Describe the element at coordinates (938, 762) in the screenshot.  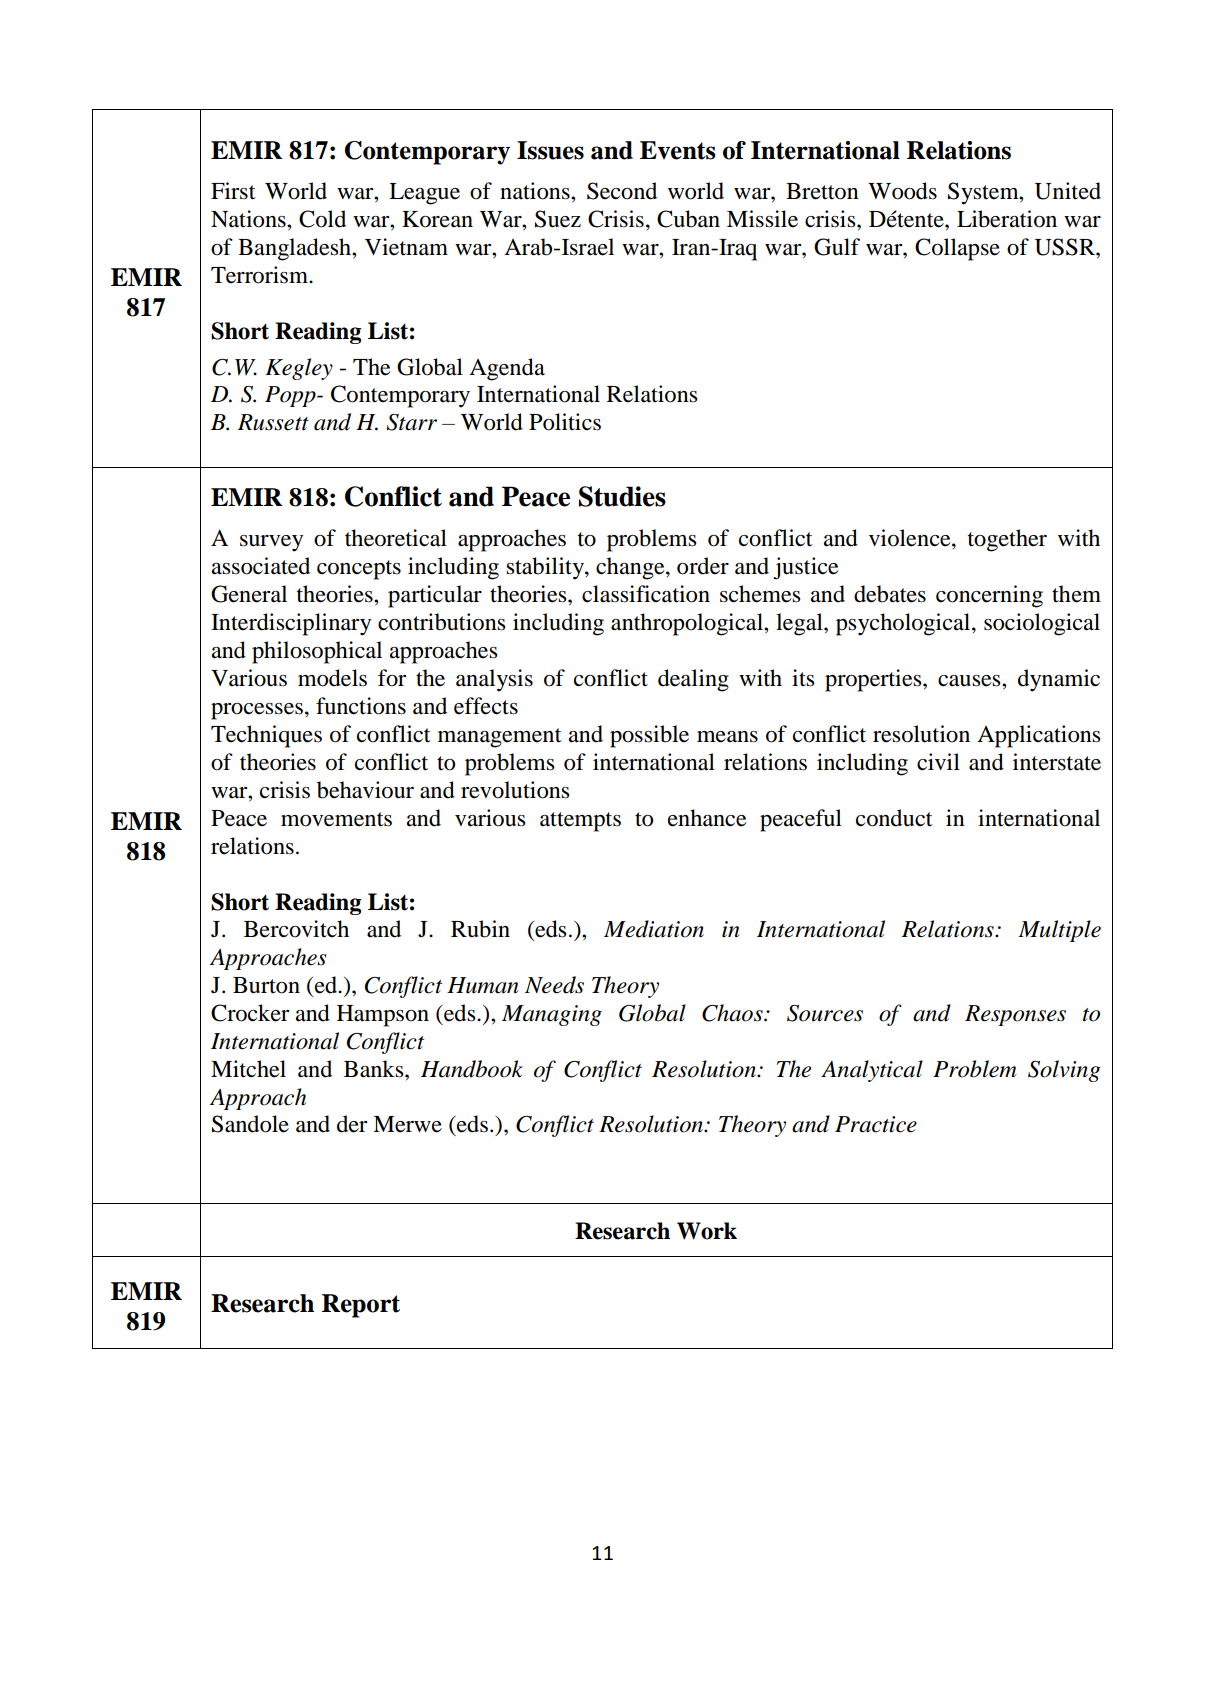
I see `civil` at that location.
